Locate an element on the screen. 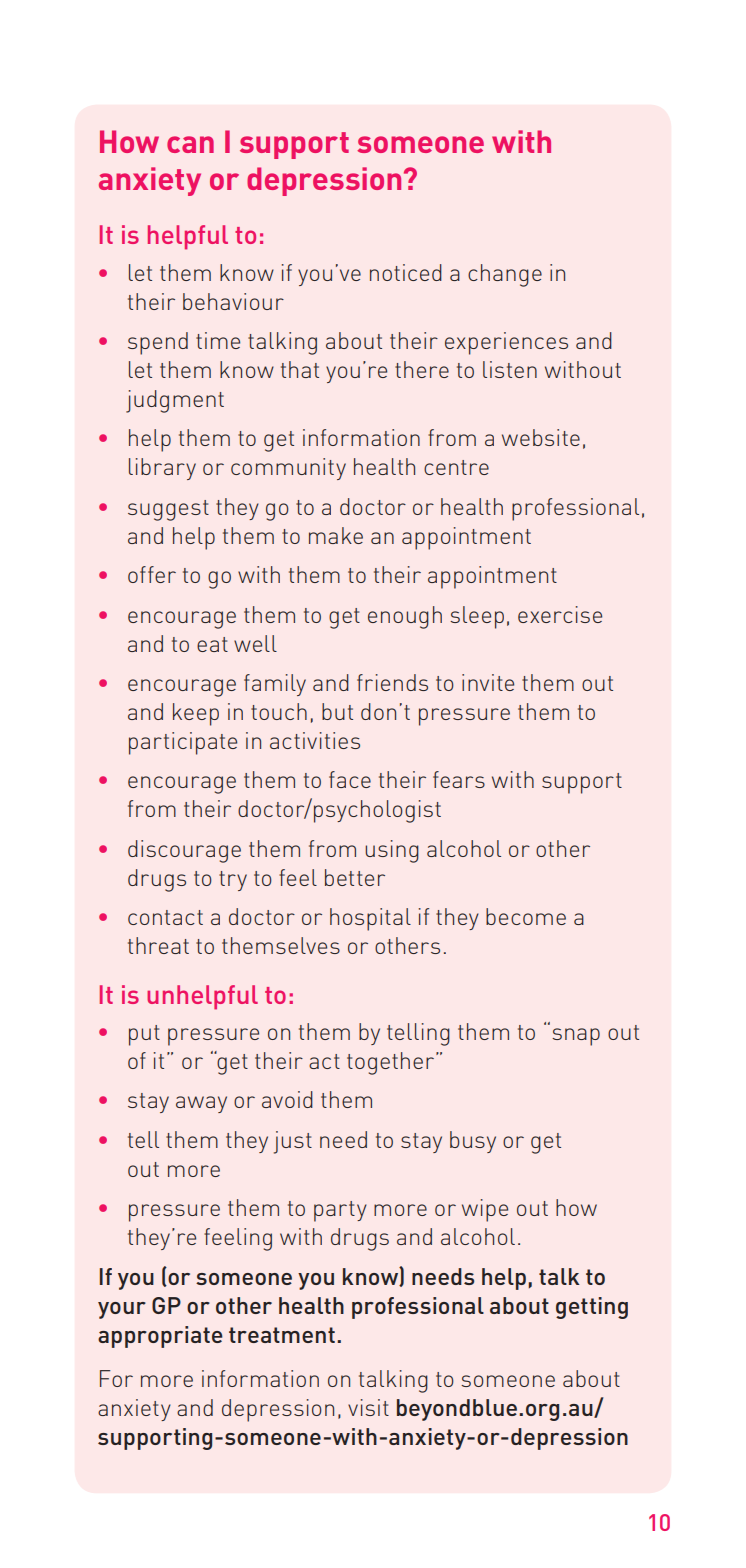 The height and width of the screenshot is (1568, 746). change is located at coordinates (505, 275).
